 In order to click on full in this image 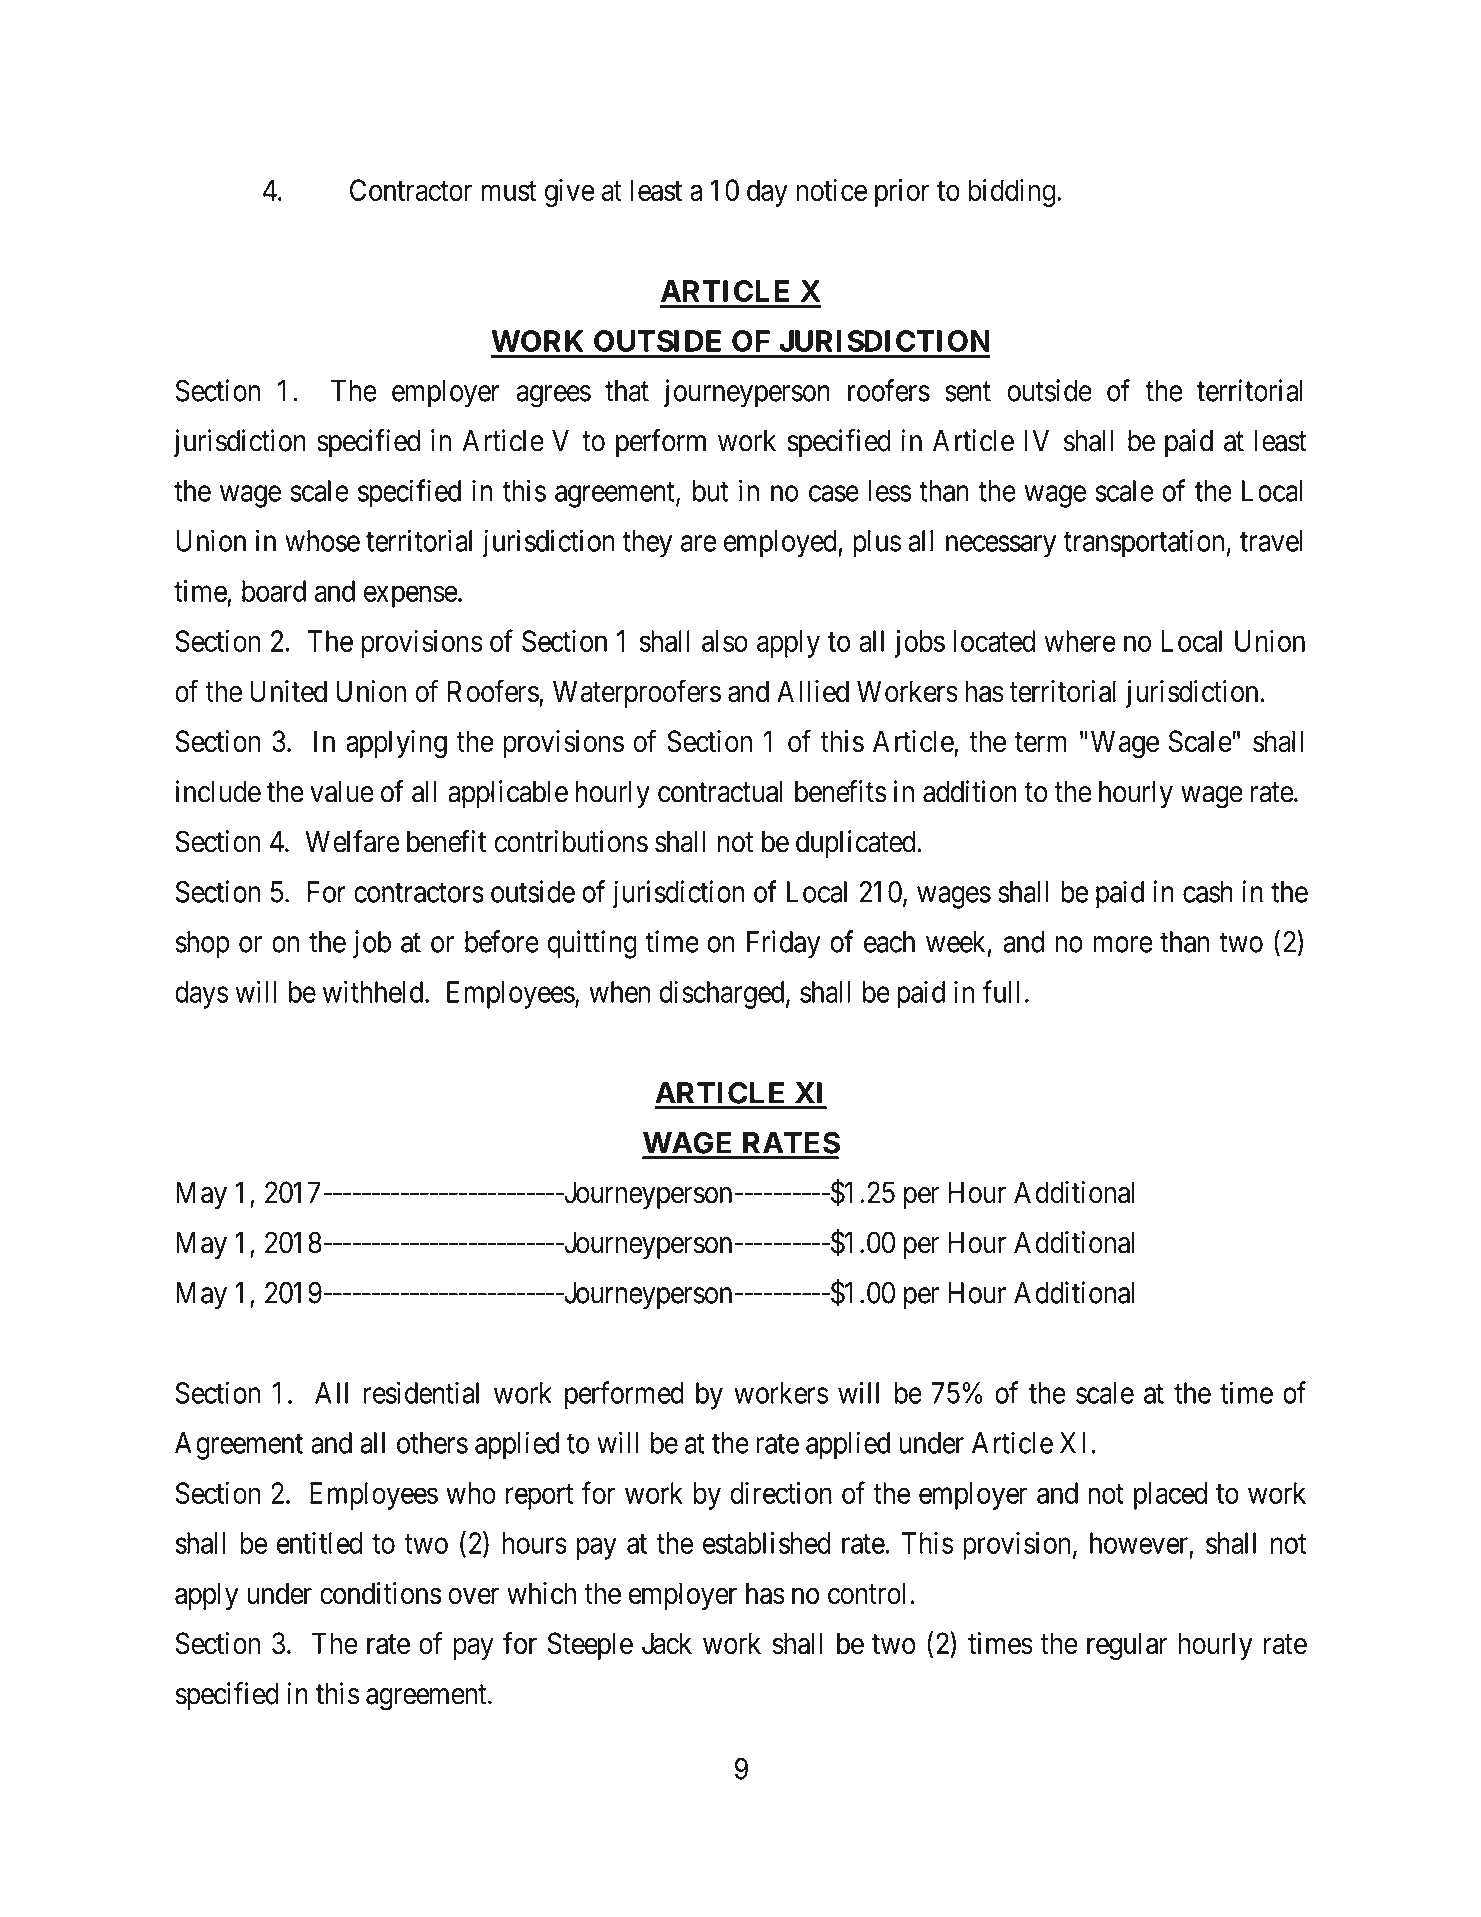, I will do `click(1001, 991)`.
